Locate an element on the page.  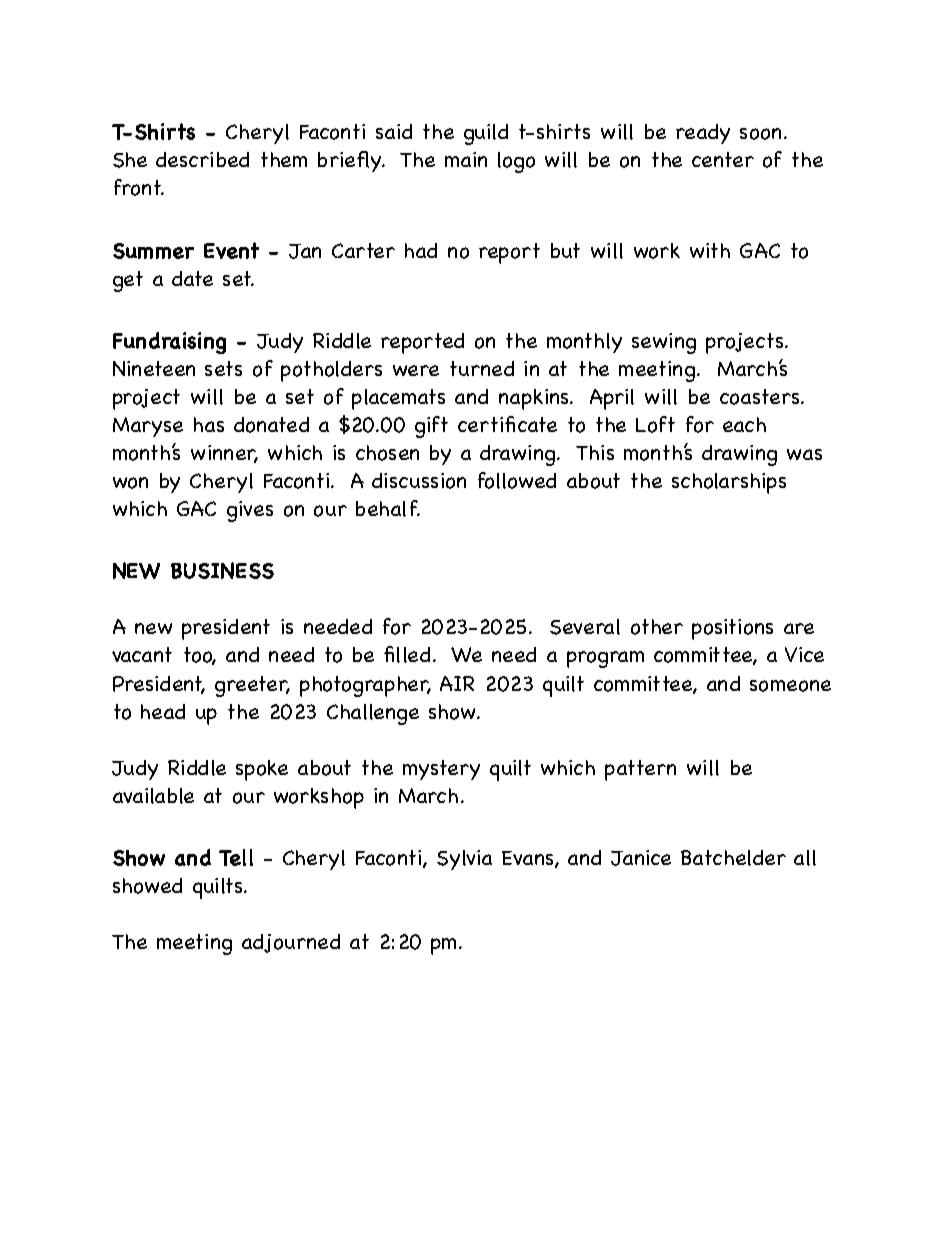
described is located at coordinates (202, 159).
